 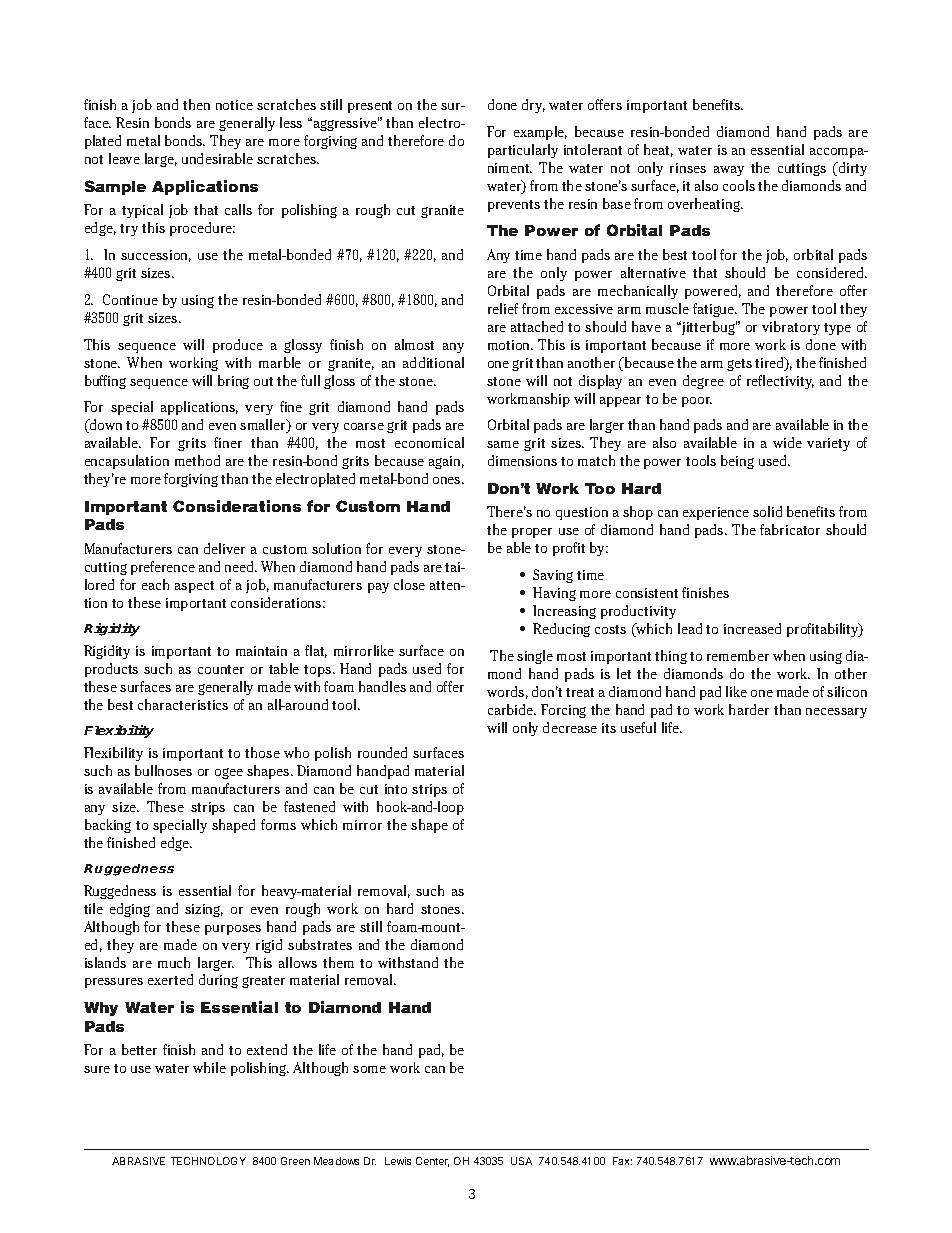 I want to click on vibratory, so click(x=791, y=328).
